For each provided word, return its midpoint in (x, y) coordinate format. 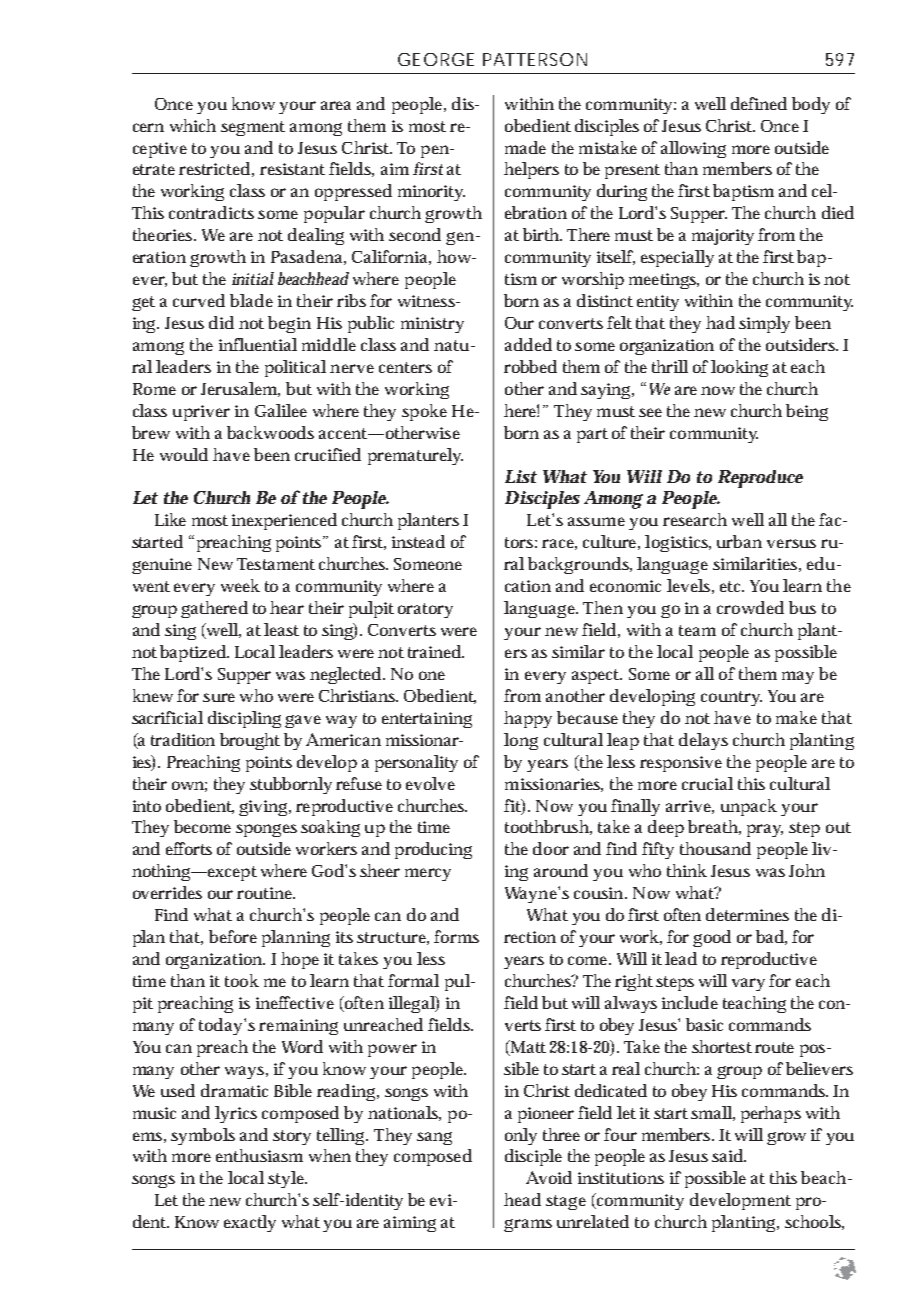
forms (456, 936)
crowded (750, 607)
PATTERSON (535, 59)
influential (258, 344)
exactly (250, 1223)
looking (739, 368)
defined (759, 103)
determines (747, 914)
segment (253, 128)
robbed (530, 366)
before (233, 936)
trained (435, 651)
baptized (193, 653)
